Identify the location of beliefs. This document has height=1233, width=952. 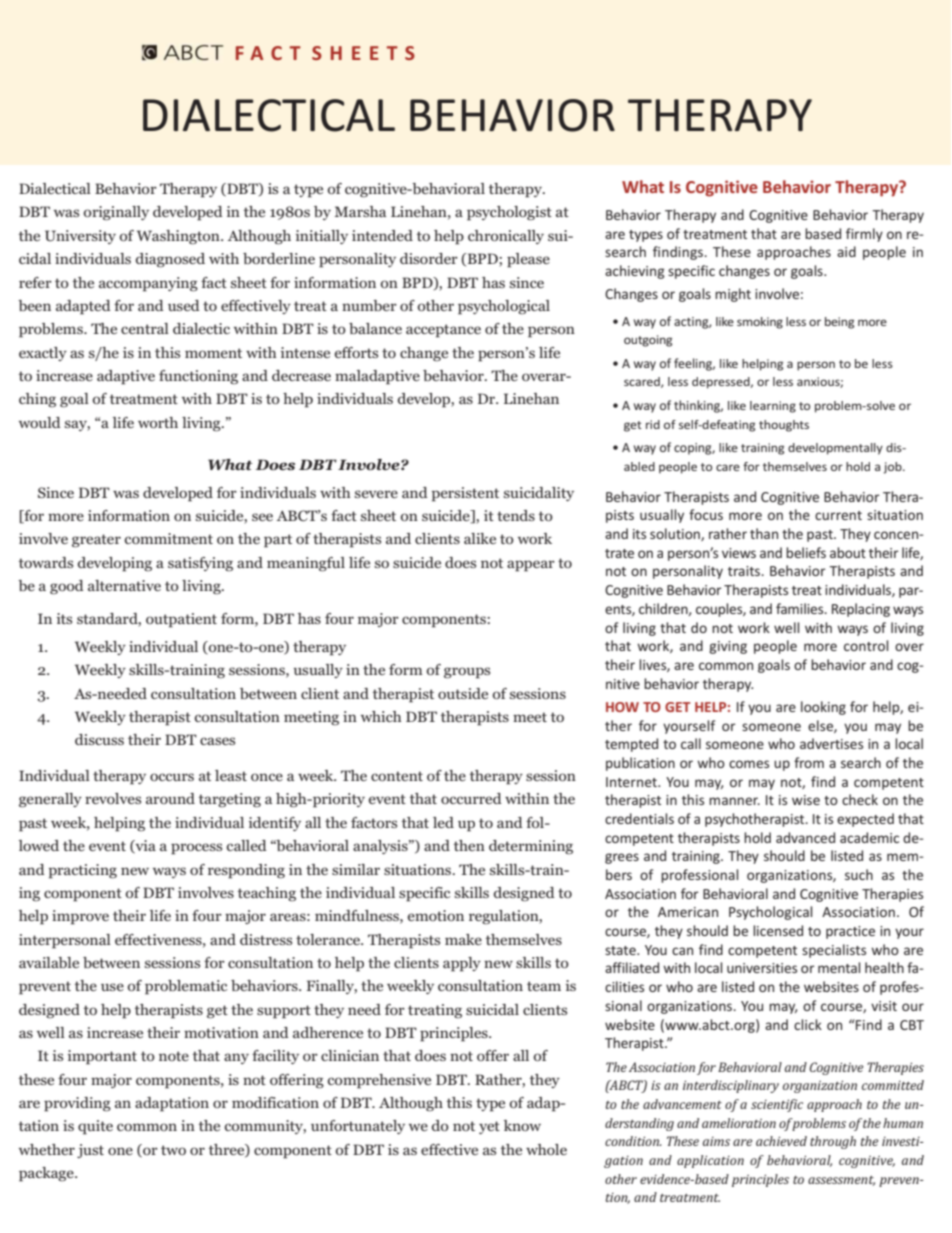
(806, 552).
